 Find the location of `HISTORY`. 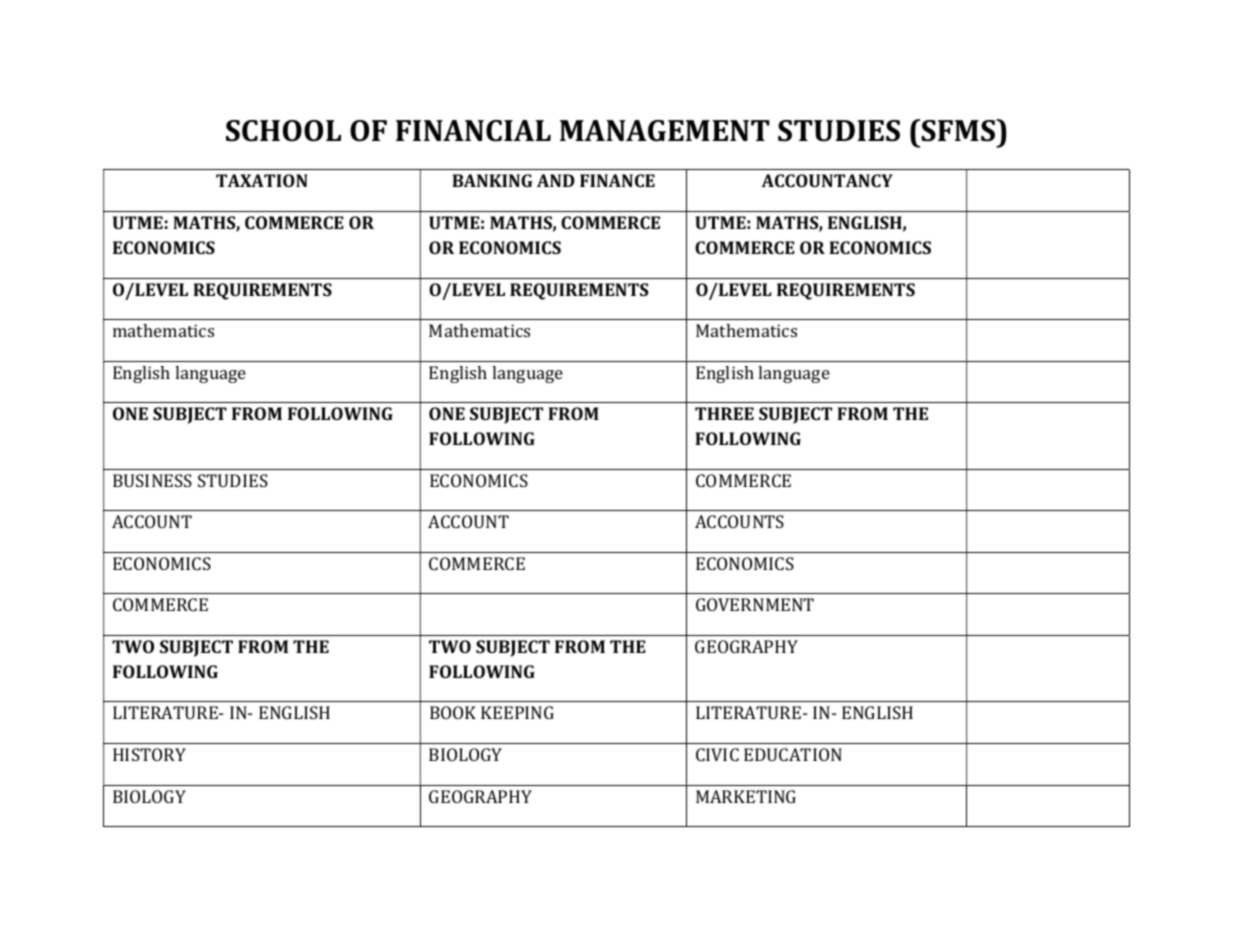

HISTORY is located at coordinates (149, 754).
